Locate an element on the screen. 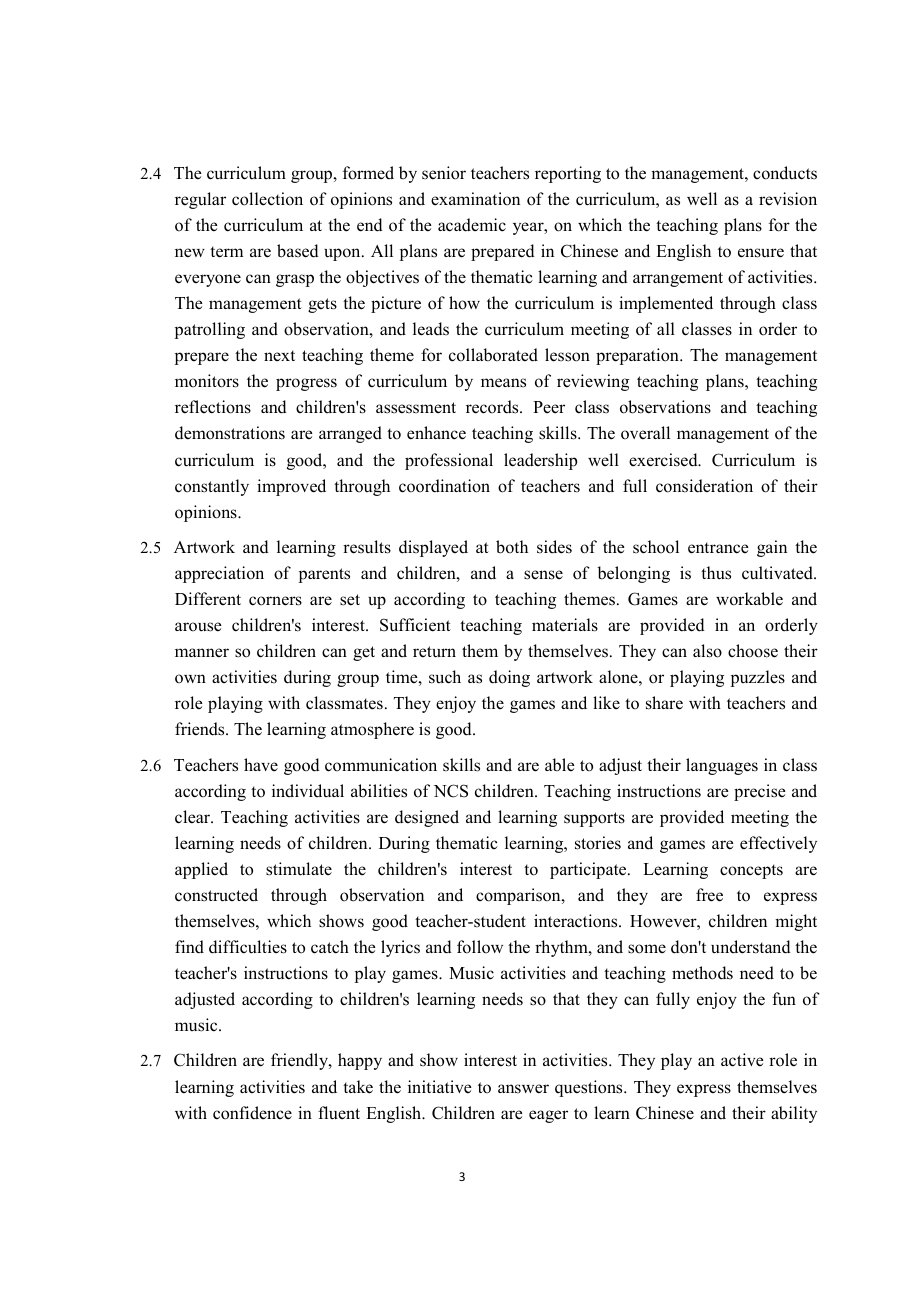 The image size is (924, 1308). stimulate is located at coordinates (299, 869).
